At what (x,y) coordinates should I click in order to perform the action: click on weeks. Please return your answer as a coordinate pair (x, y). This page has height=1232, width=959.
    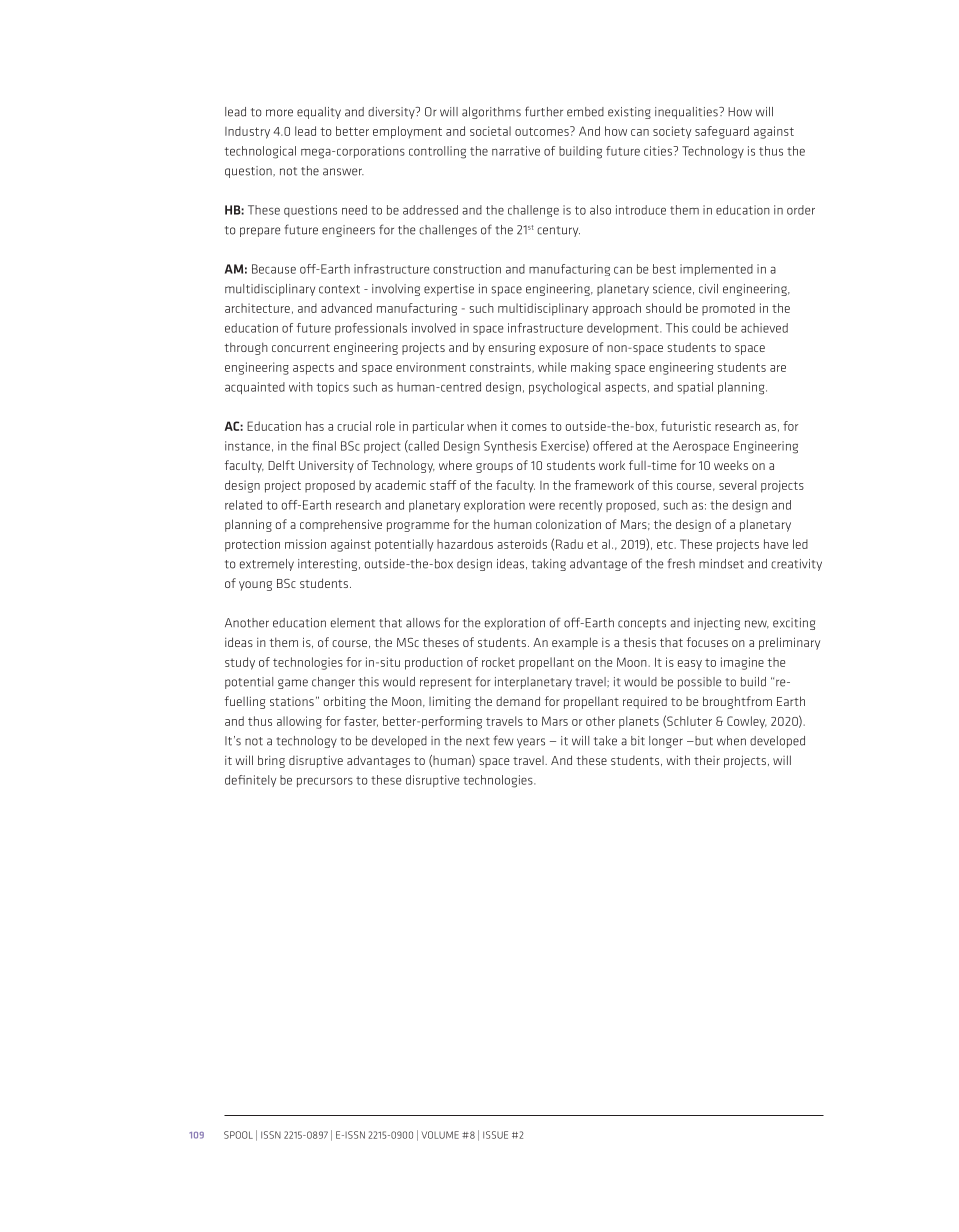
    Looking at the image, I should click on (731, 465).
